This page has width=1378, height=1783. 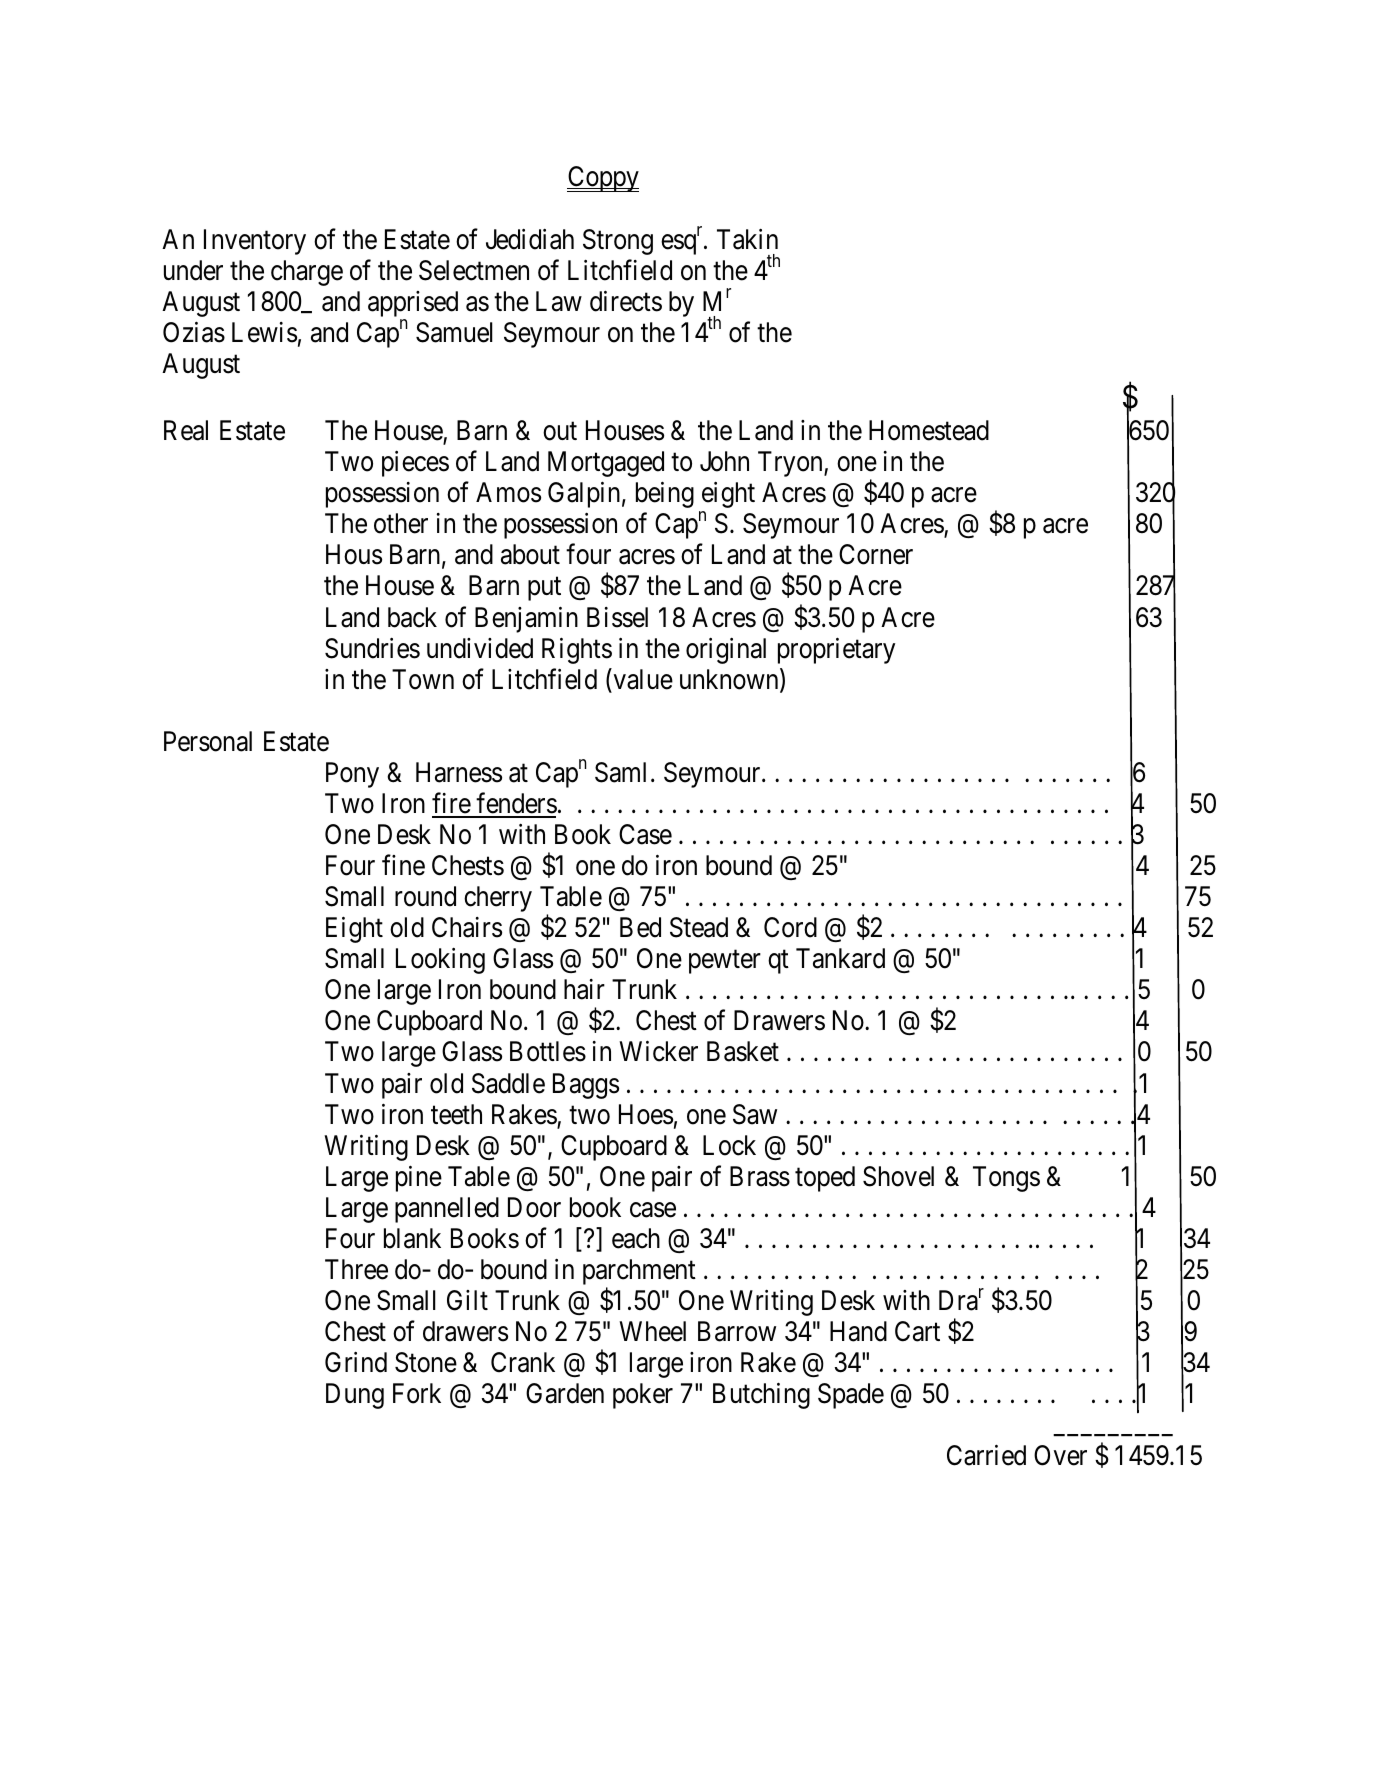 What do you see at coordinates (307, 273) in the page?
I see `charge` at bounding box center [307, 273].
